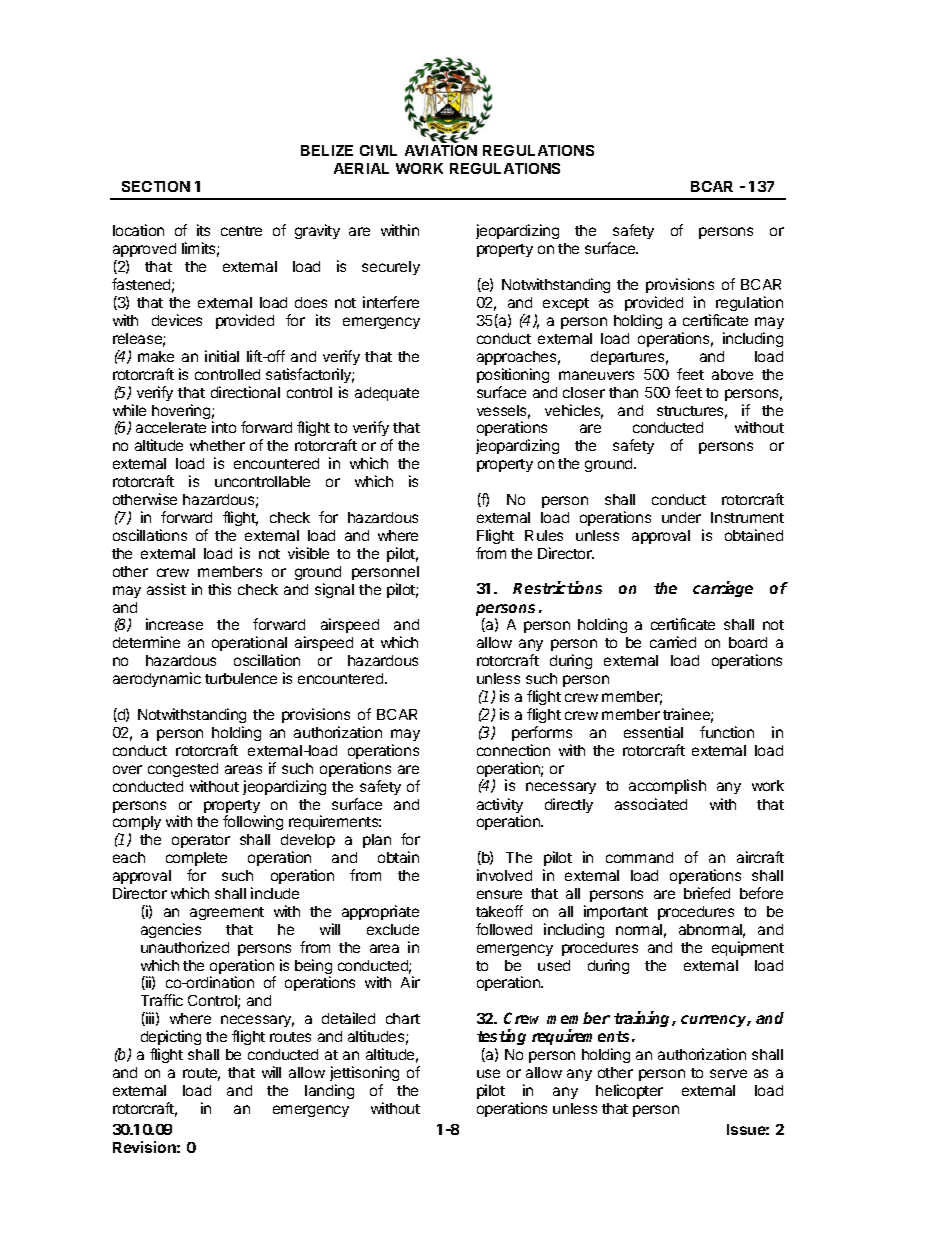 The width and height of the document is (952, 1233). Describe the element at coordinates (171, 1039) in the document. I see `depicting` at that location.
